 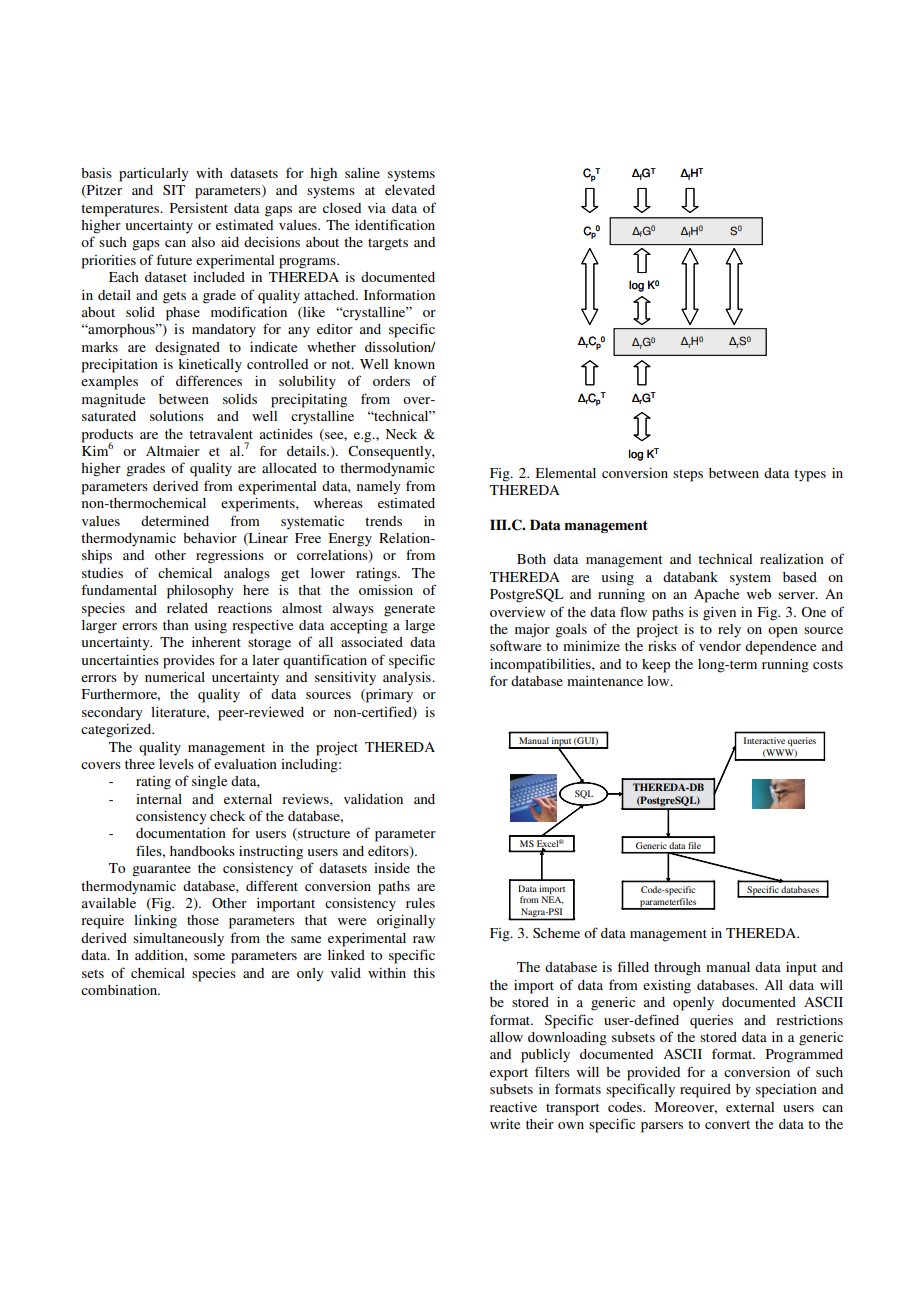 What do you see at coordinates (764, 740) in the screenshot?
I see `Interactive` at bounding box center [764, 740].
